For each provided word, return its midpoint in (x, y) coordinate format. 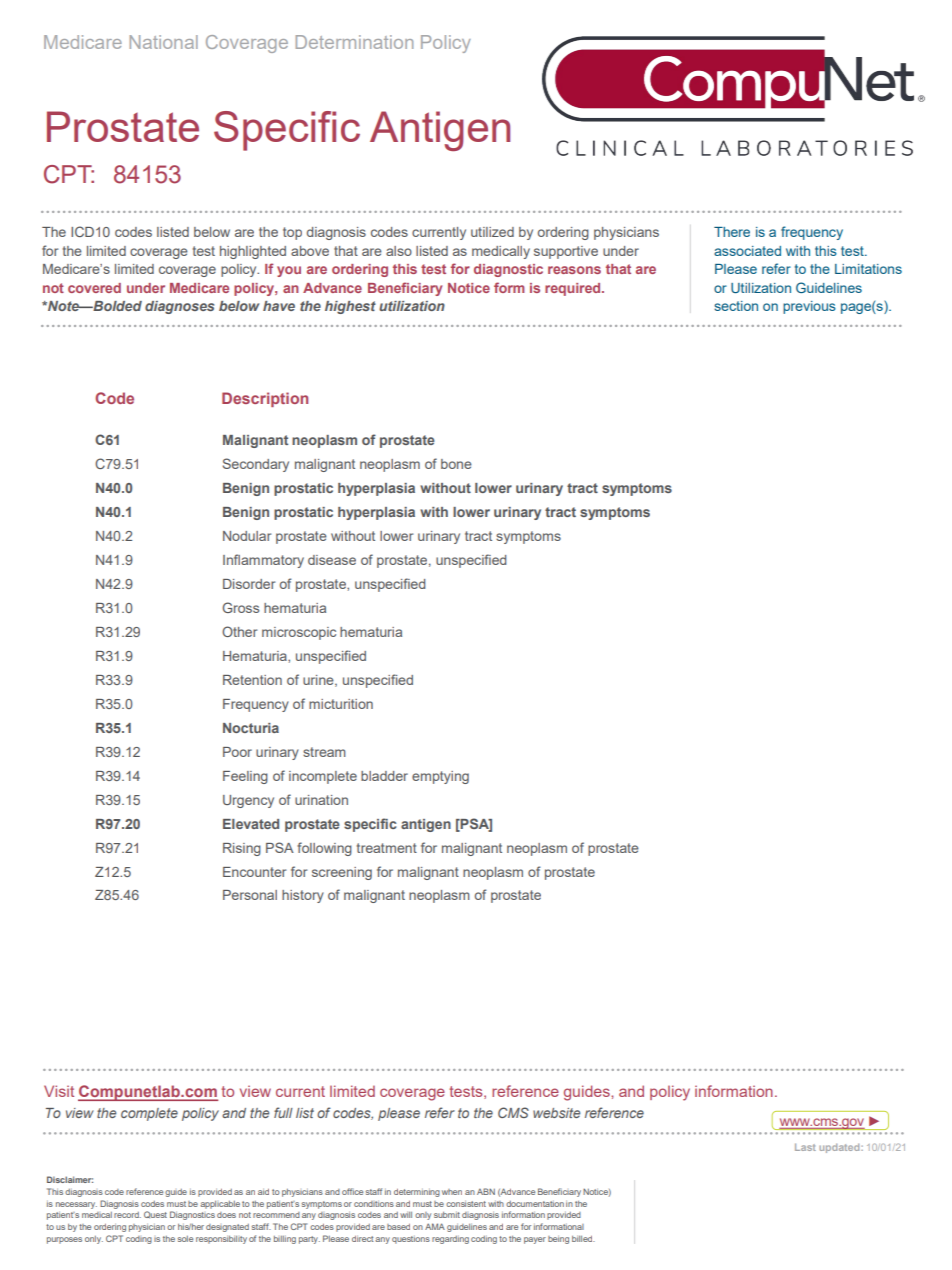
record (127, 1215)
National (164, 42)
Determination (354, 42)
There (732, 232)
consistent (466, 1204)
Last (805, 1147)
